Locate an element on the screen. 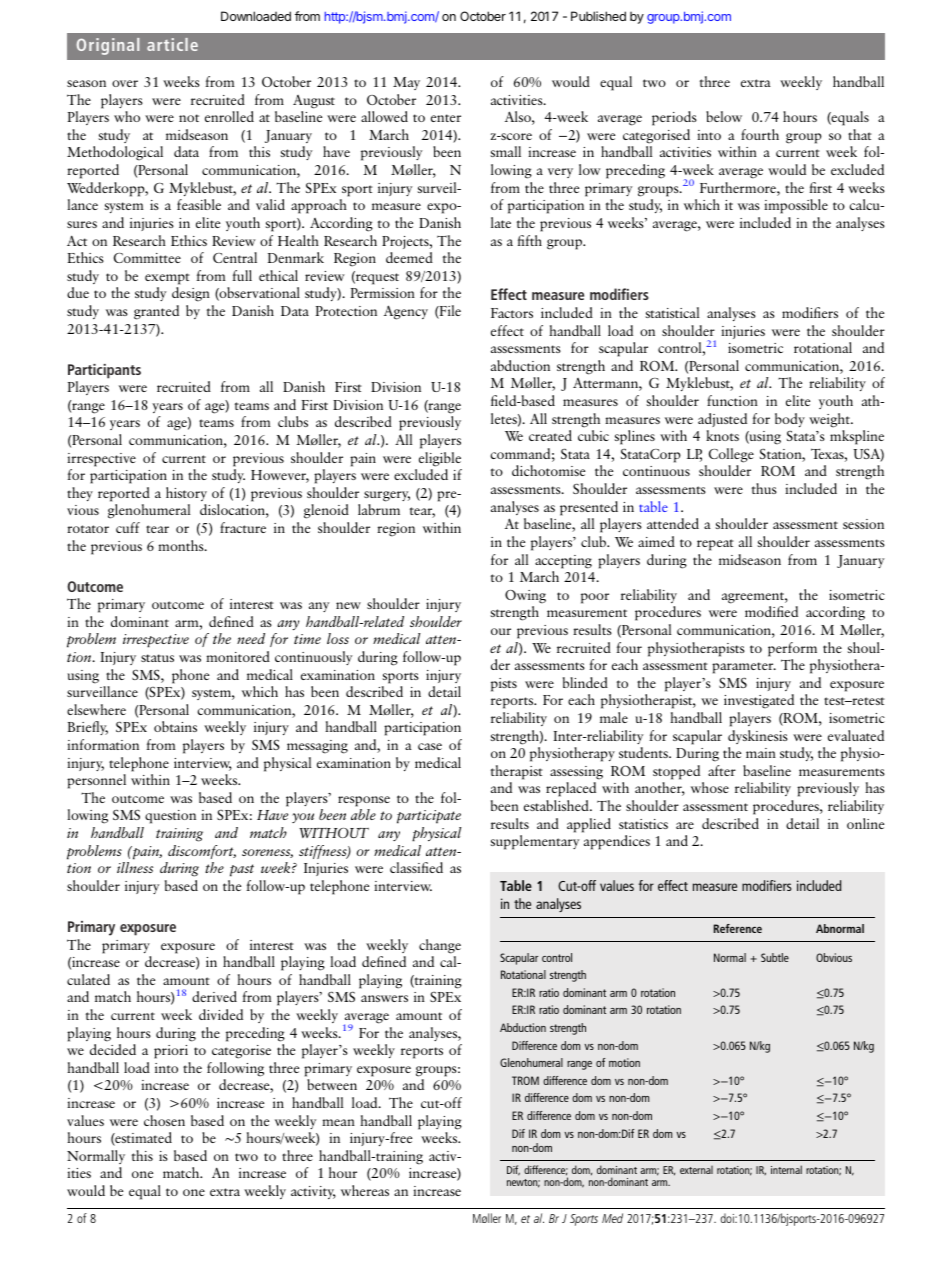 The height and width of the screenshot is (1270, 952). Subtle is located at coordinates (775, 957).
